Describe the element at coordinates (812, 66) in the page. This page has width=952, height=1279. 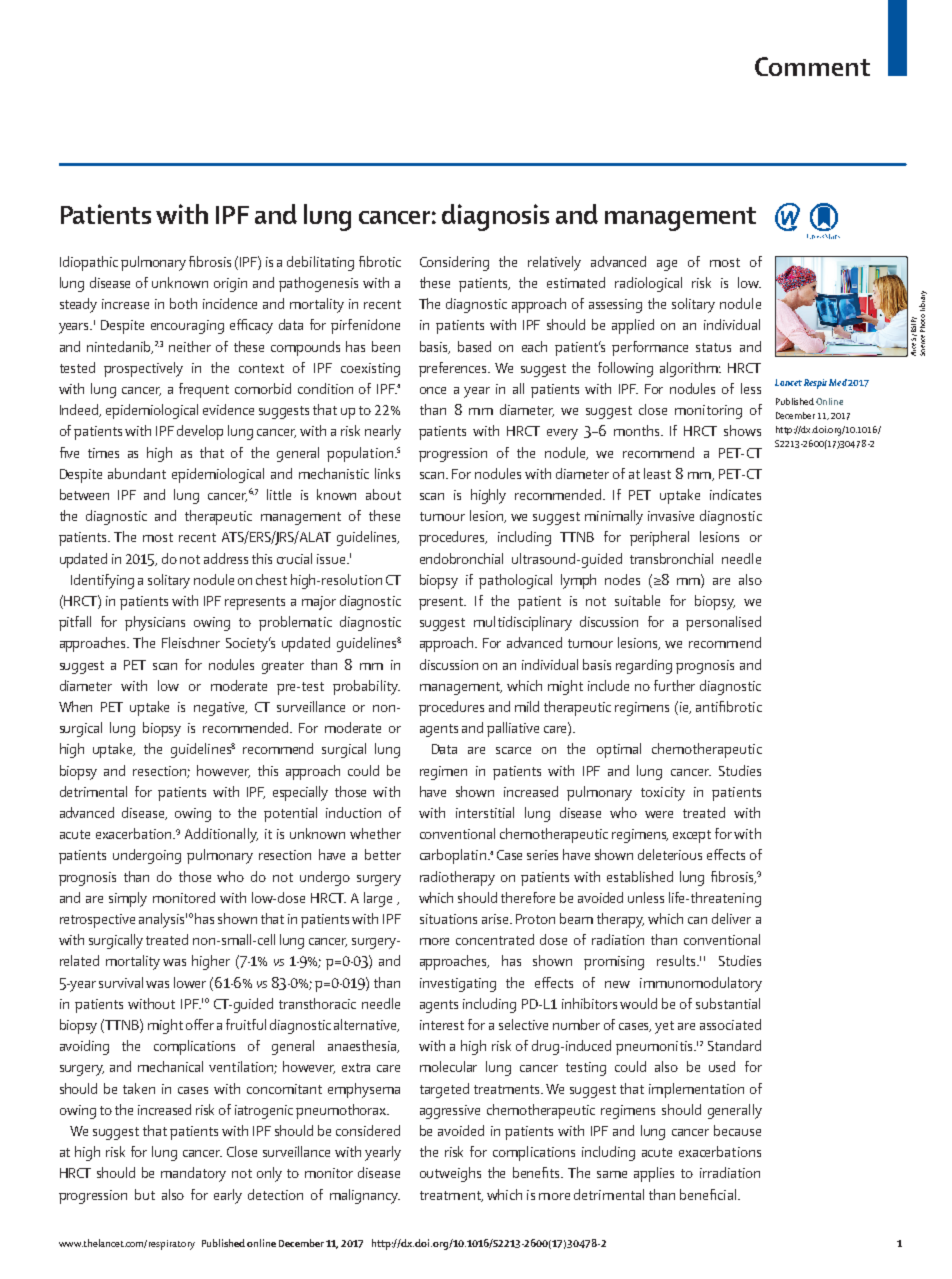
I see `Comment` at that location.
